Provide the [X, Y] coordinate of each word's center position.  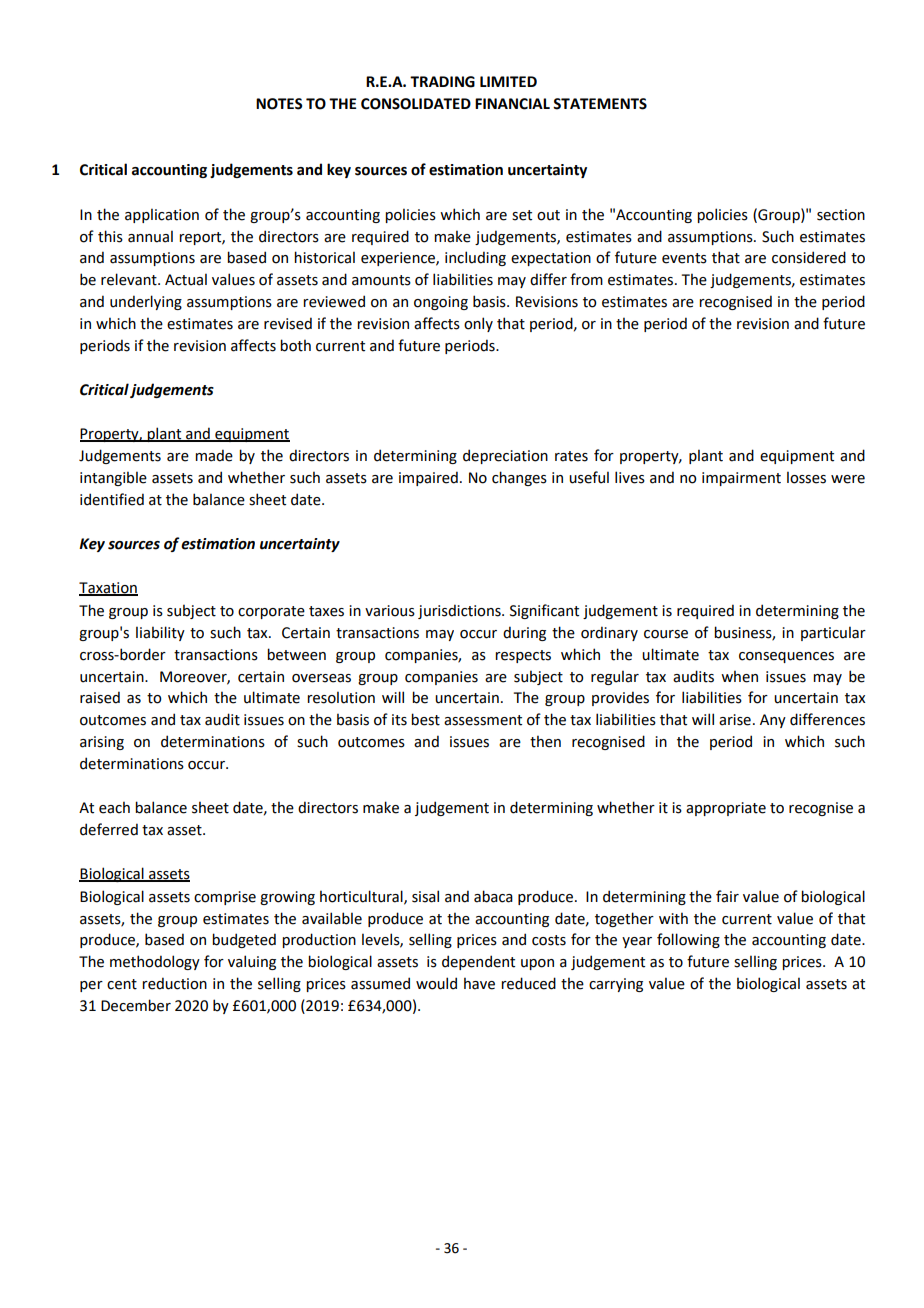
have [479, 983]
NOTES [279, 104]
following [688, 940]
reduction [174, 983]
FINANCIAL [512, 104]
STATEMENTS [600, 104]
